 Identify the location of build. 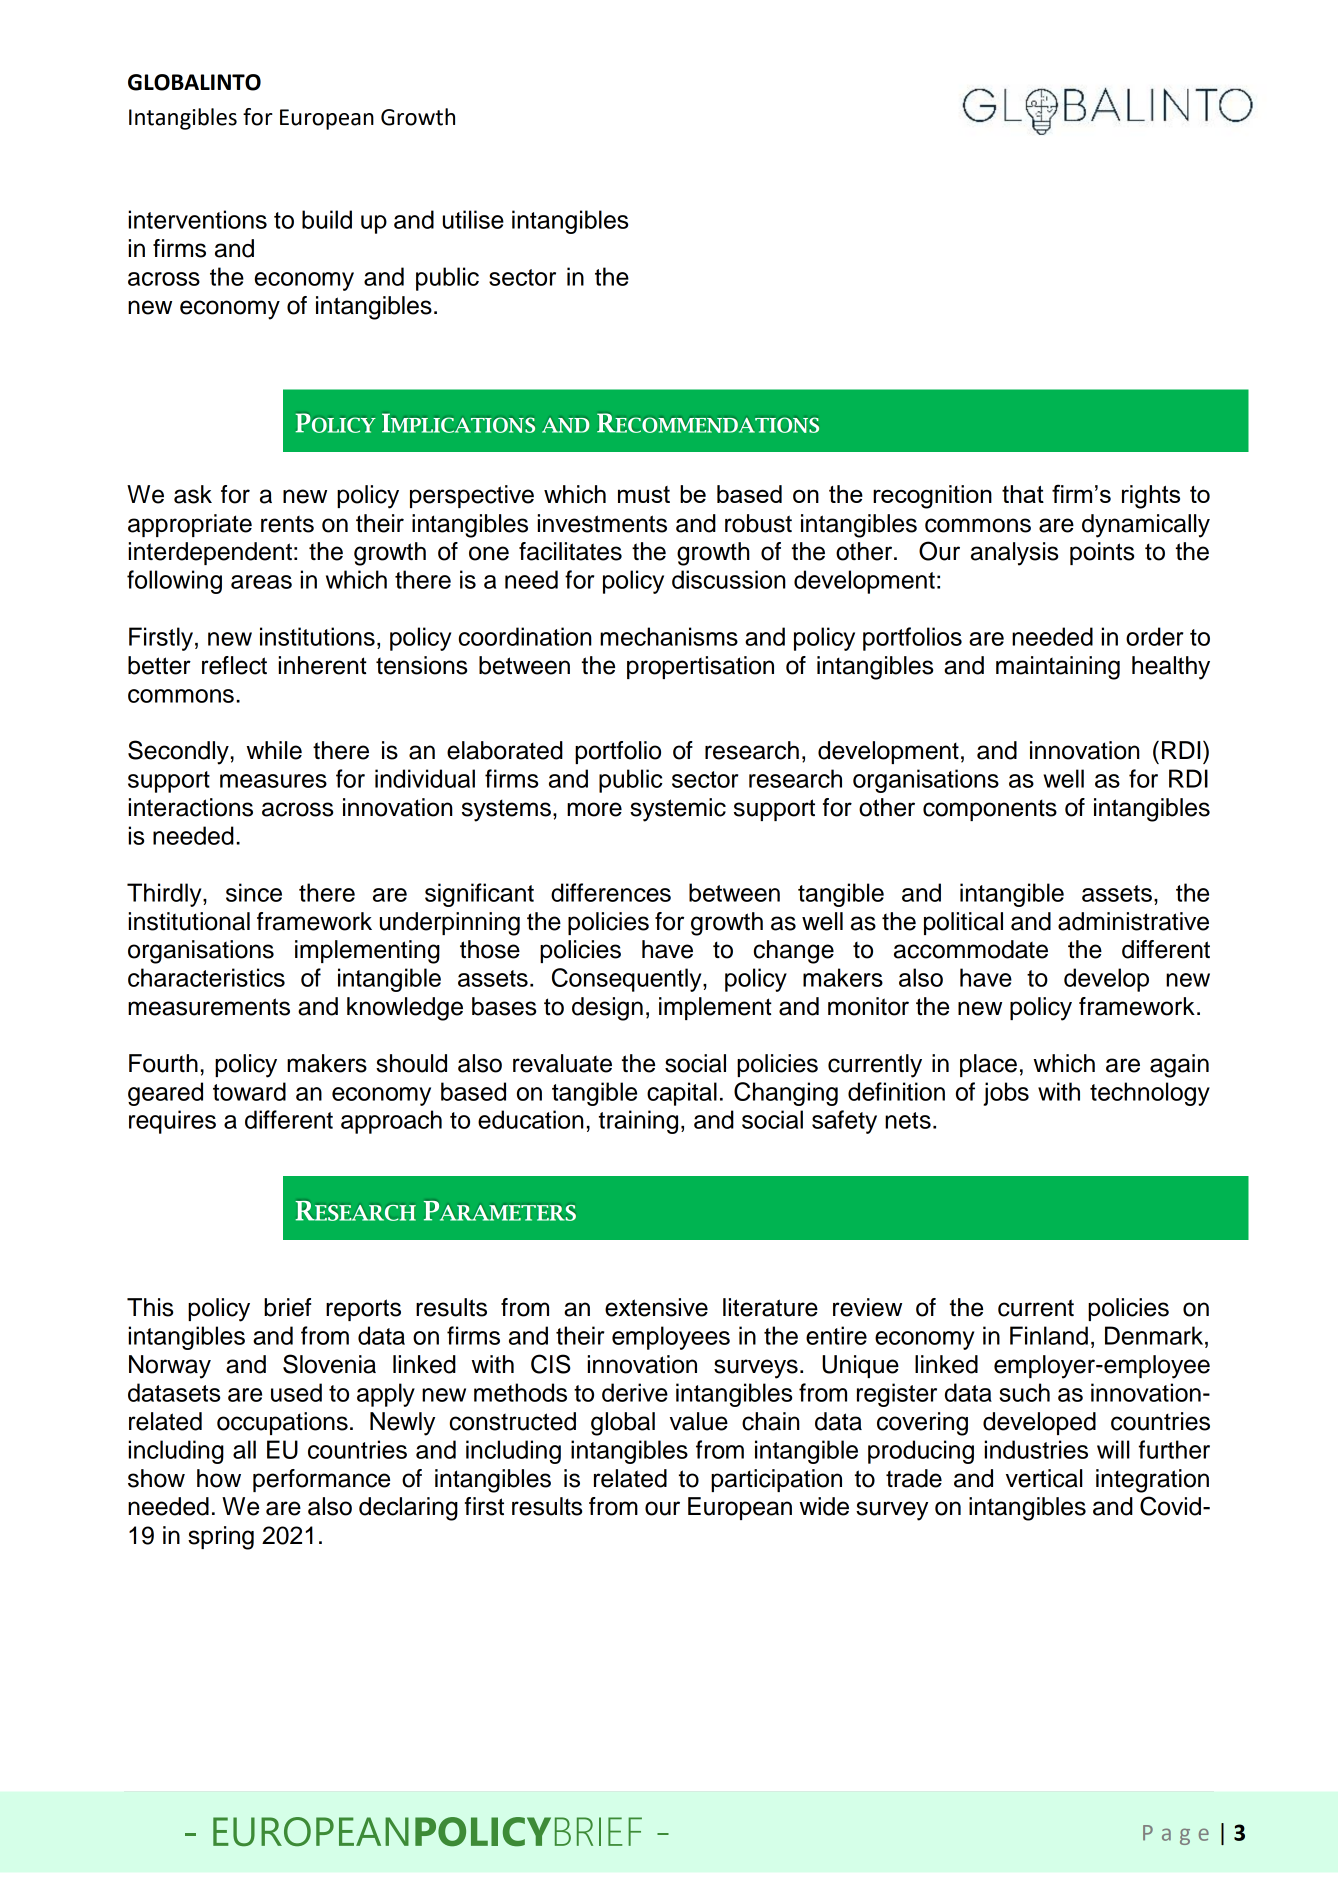
(327, 219).
